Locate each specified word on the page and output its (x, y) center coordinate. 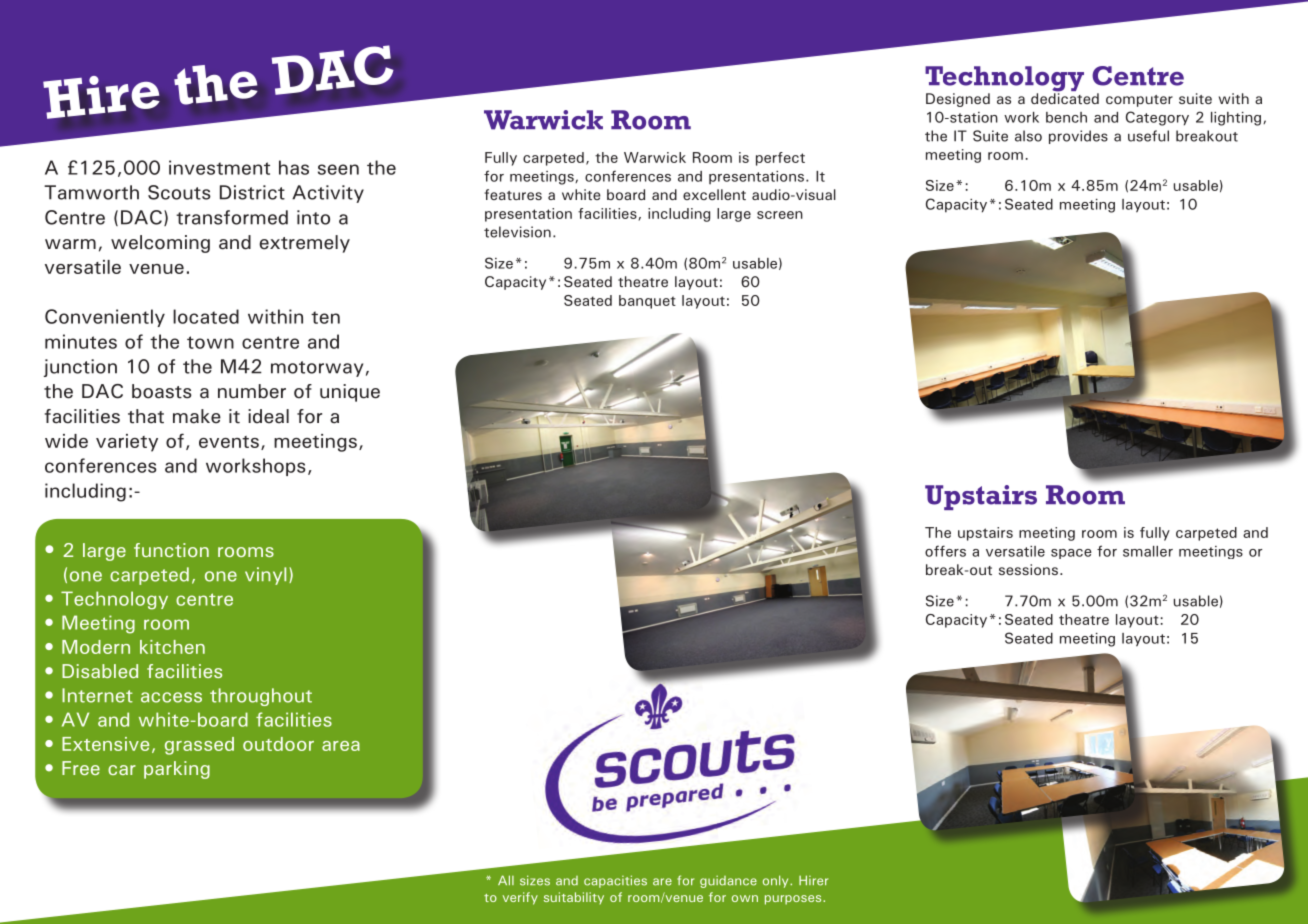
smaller (1148, 551)
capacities (615, 881)
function (171, 550)
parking (177, 770)
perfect (780, 159)
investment (219, 167)
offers (945, 551)
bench (1066, 117)
